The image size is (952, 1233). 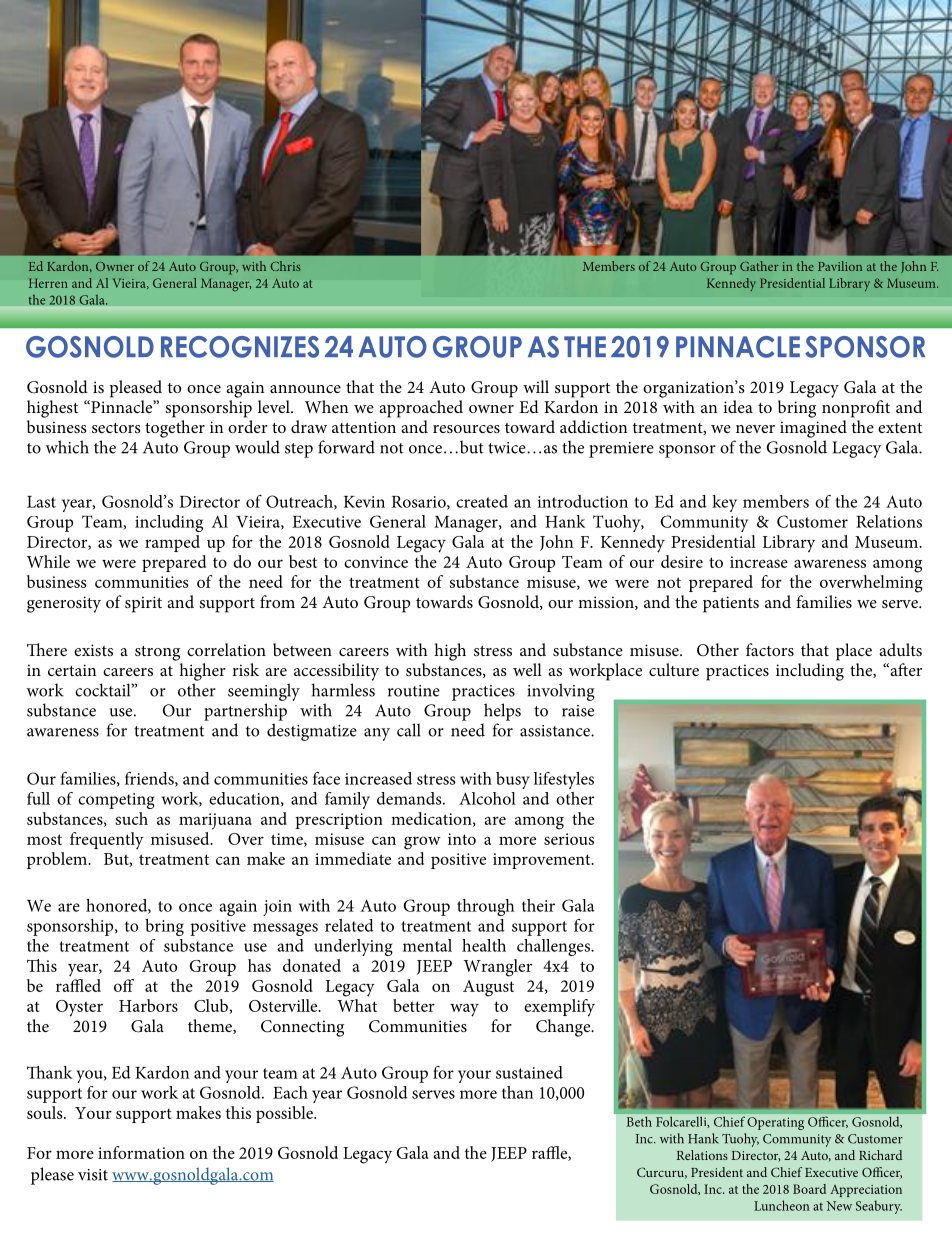 I want to click on RECOGNIZES, so click(x=240, y=347).
